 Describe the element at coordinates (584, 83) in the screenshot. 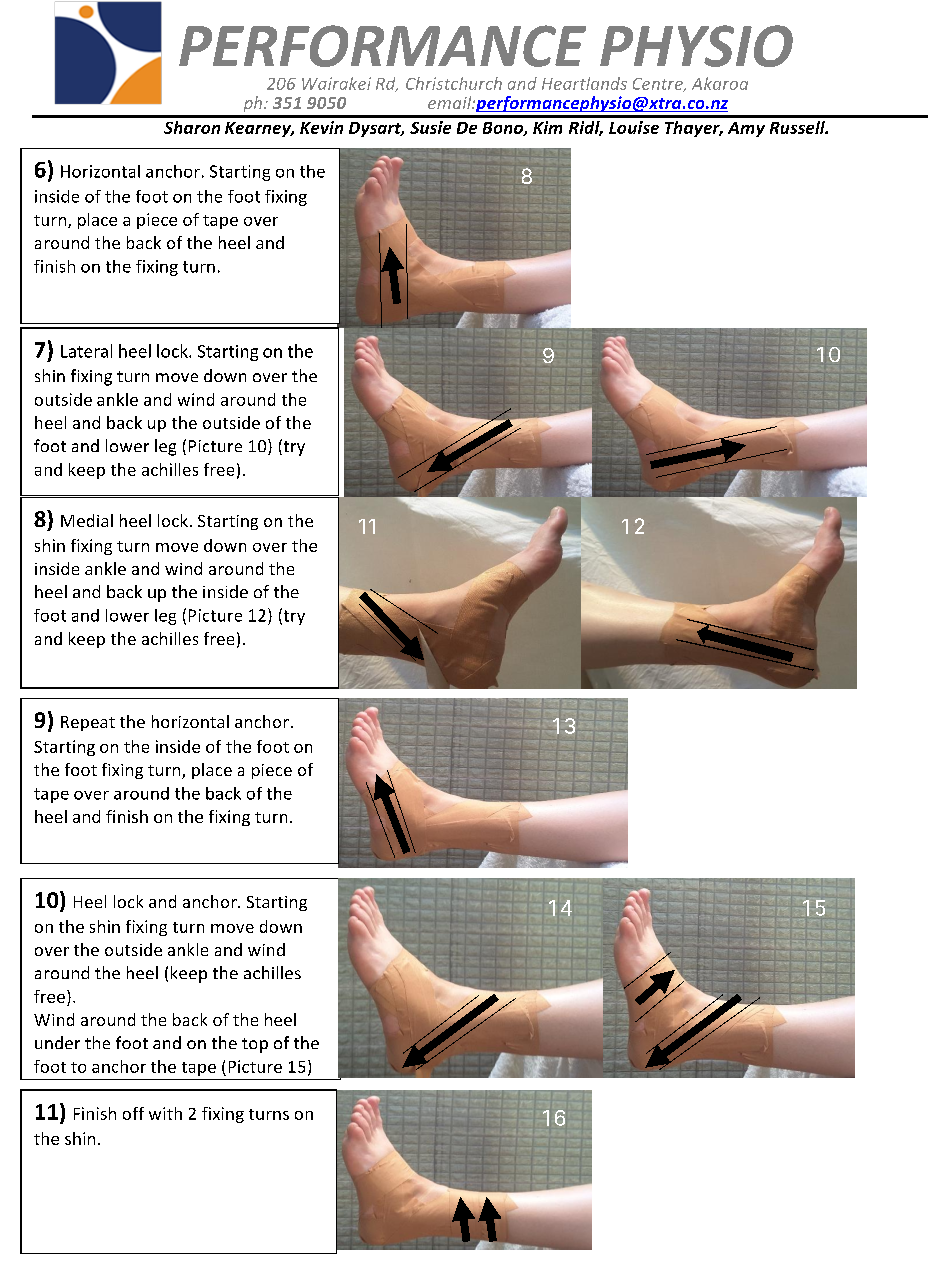

I see `Heartlands` at that location.
